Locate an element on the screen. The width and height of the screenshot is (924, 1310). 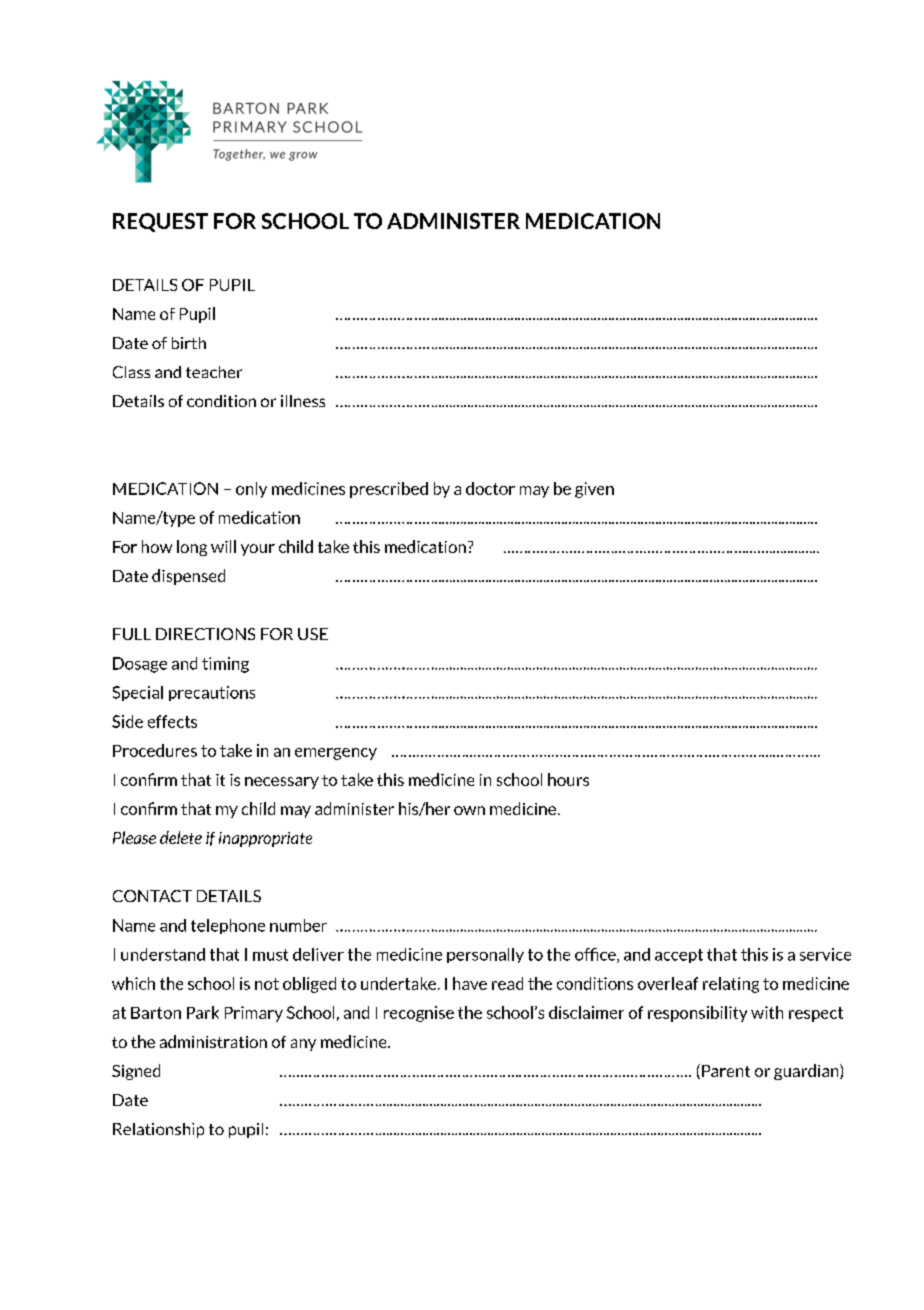
USE is located at coordinates (313, 634).
